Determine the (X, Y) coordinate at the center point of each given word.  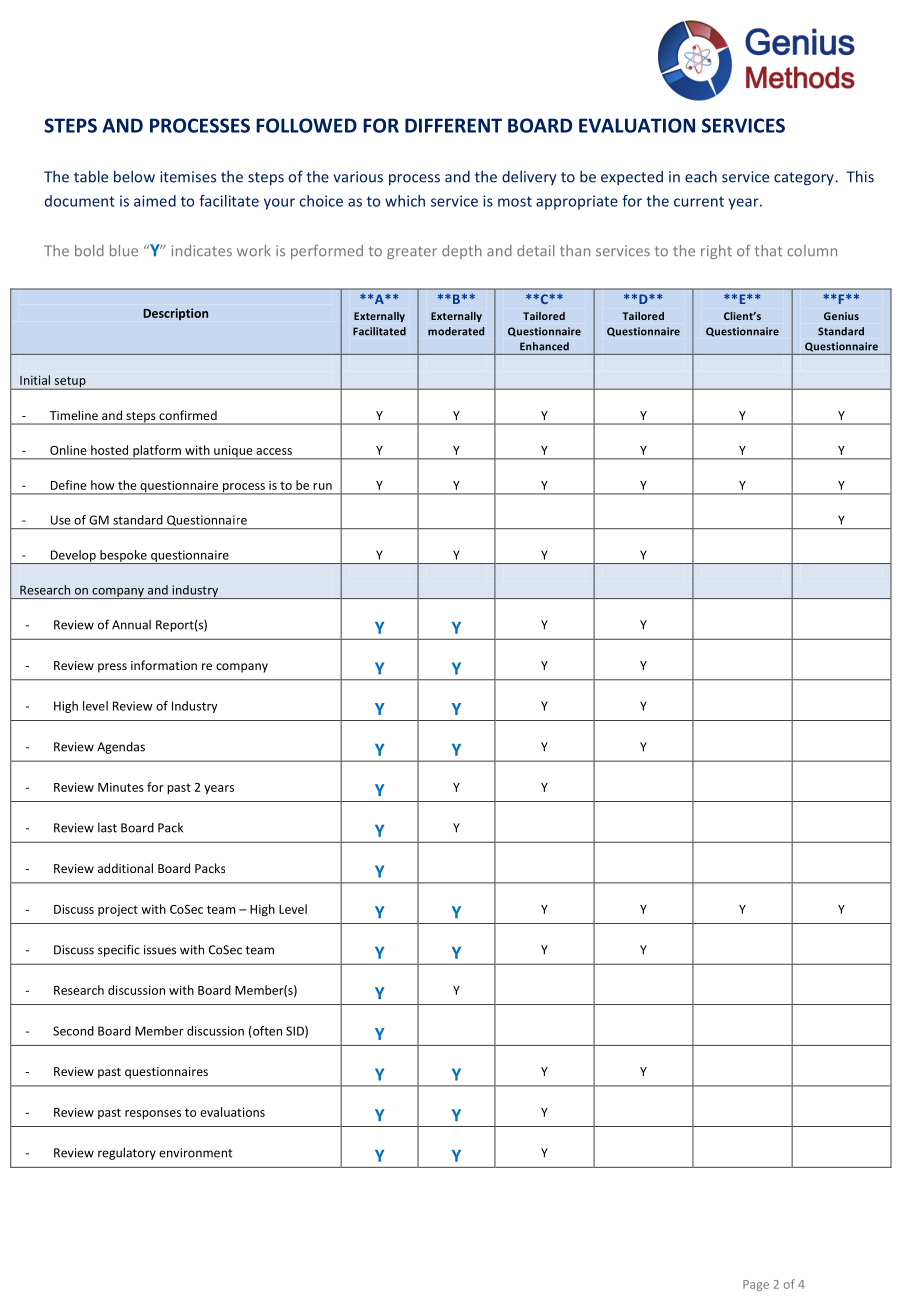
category (804, 179)
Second (73, 1031)
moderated (456, 331)
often (266, 1032)
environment (195, 1153)
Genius (841, 316)
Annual (131, 625)
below (134, 176)
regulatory (127, 1153)
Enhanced (544, 346)
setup (70, 383)
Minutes (121, 787)
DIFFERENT (453, 125)
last (107, 828)
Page (756, 1285)
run (322, 486)
